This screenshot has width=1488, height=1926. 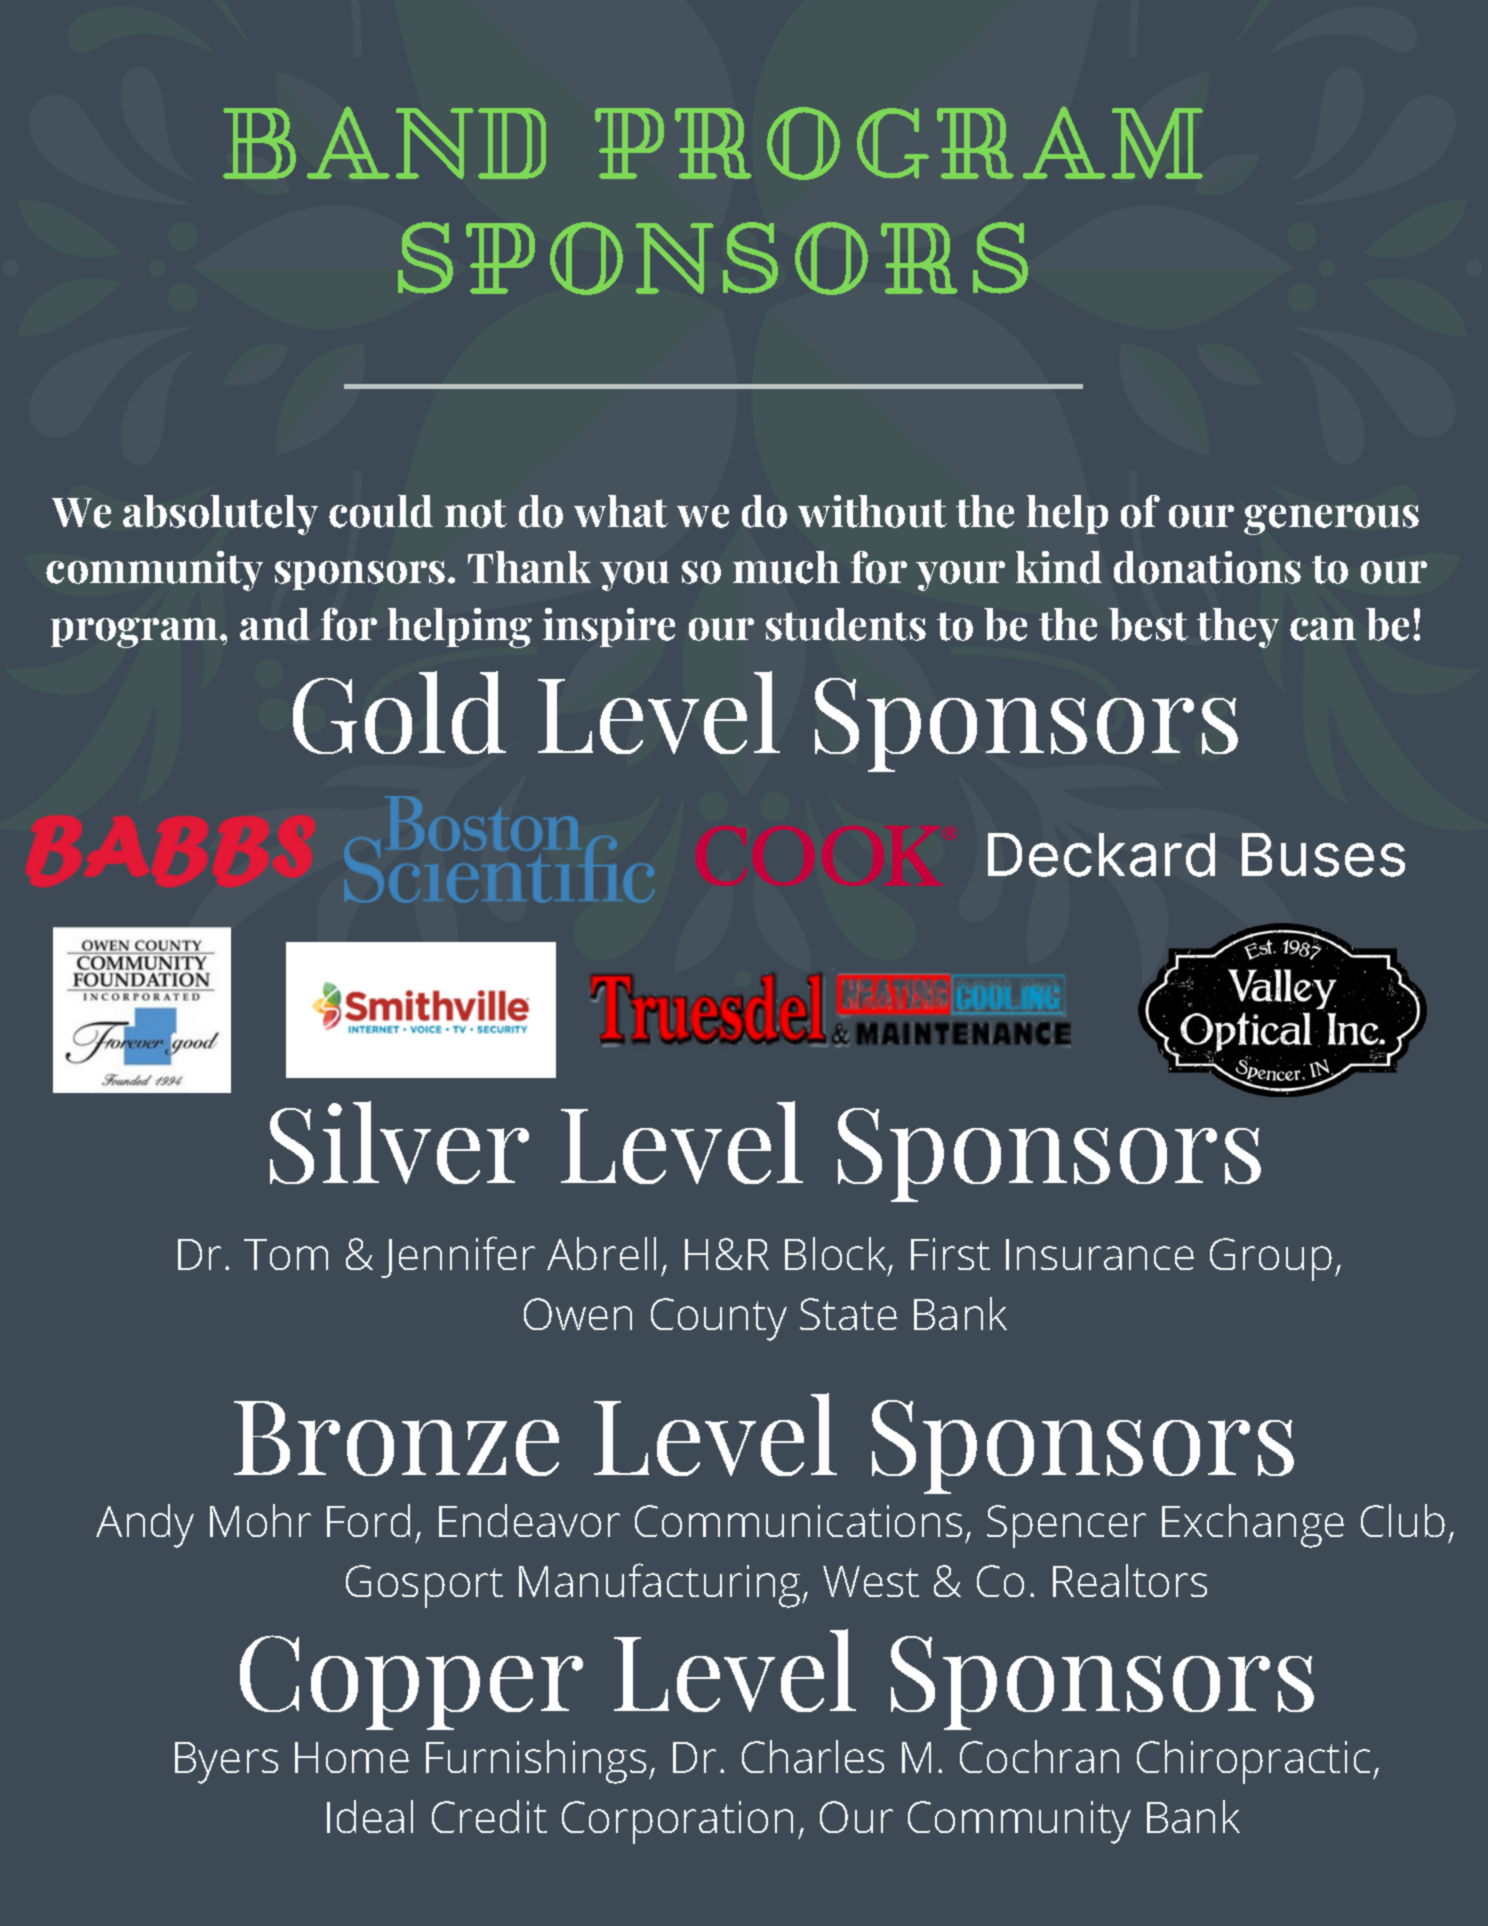 What do you see at coordinates (872, 511) in the screenshot?
I see `without` at bounding box center [872, 511].
